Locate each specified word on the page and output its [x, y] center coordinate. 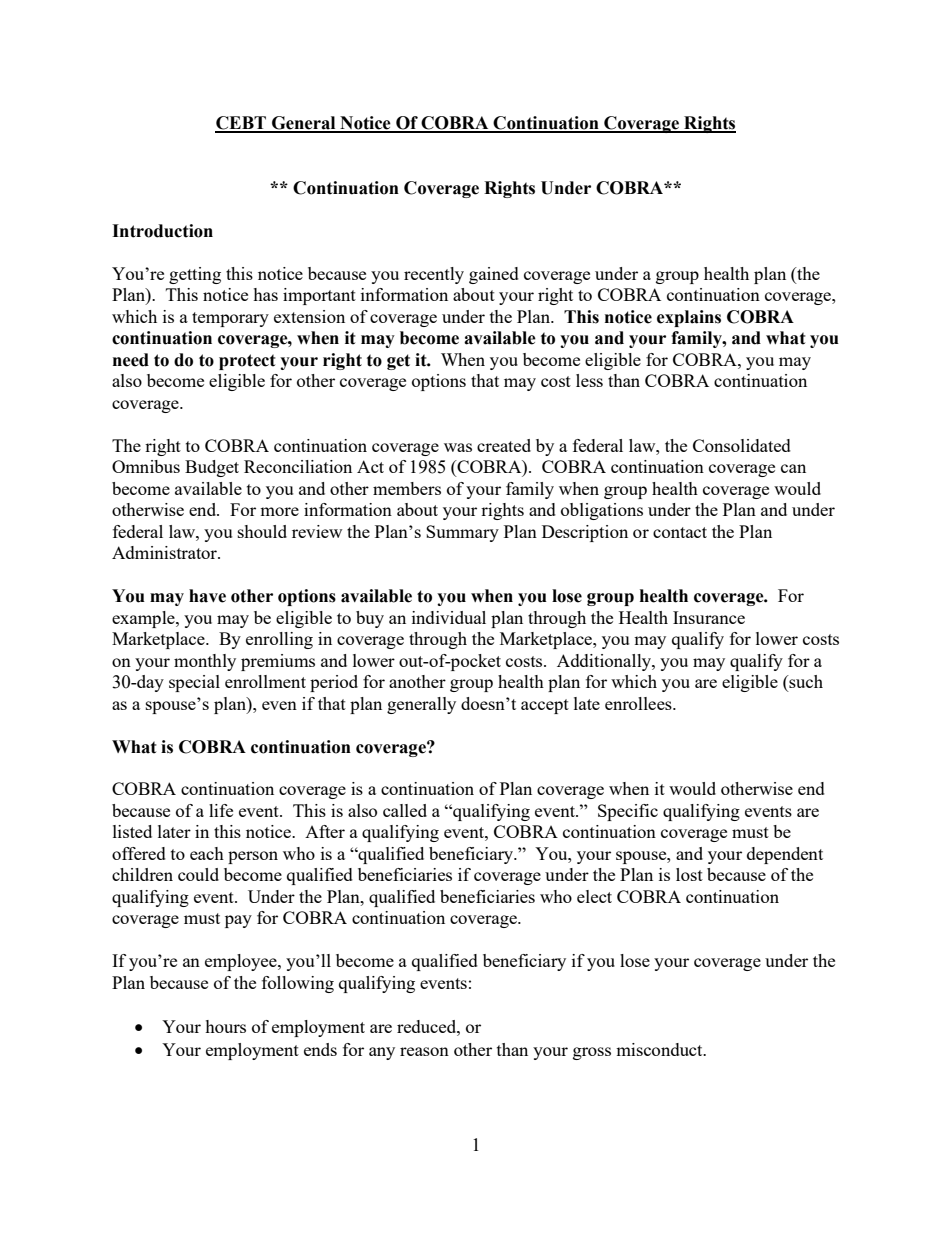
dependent [785, 855]
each [207, 853]
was [458, 447]
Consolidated [742, 445]
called [405, 810]
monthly [205, 662]
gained [494, 275]
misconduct [660, 1049]
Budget [212, 468]
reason [424, 1051]
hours [225, 1026]
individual [449, 617]
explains [689, 318]
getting [195, 275]
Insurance [709, 617]
